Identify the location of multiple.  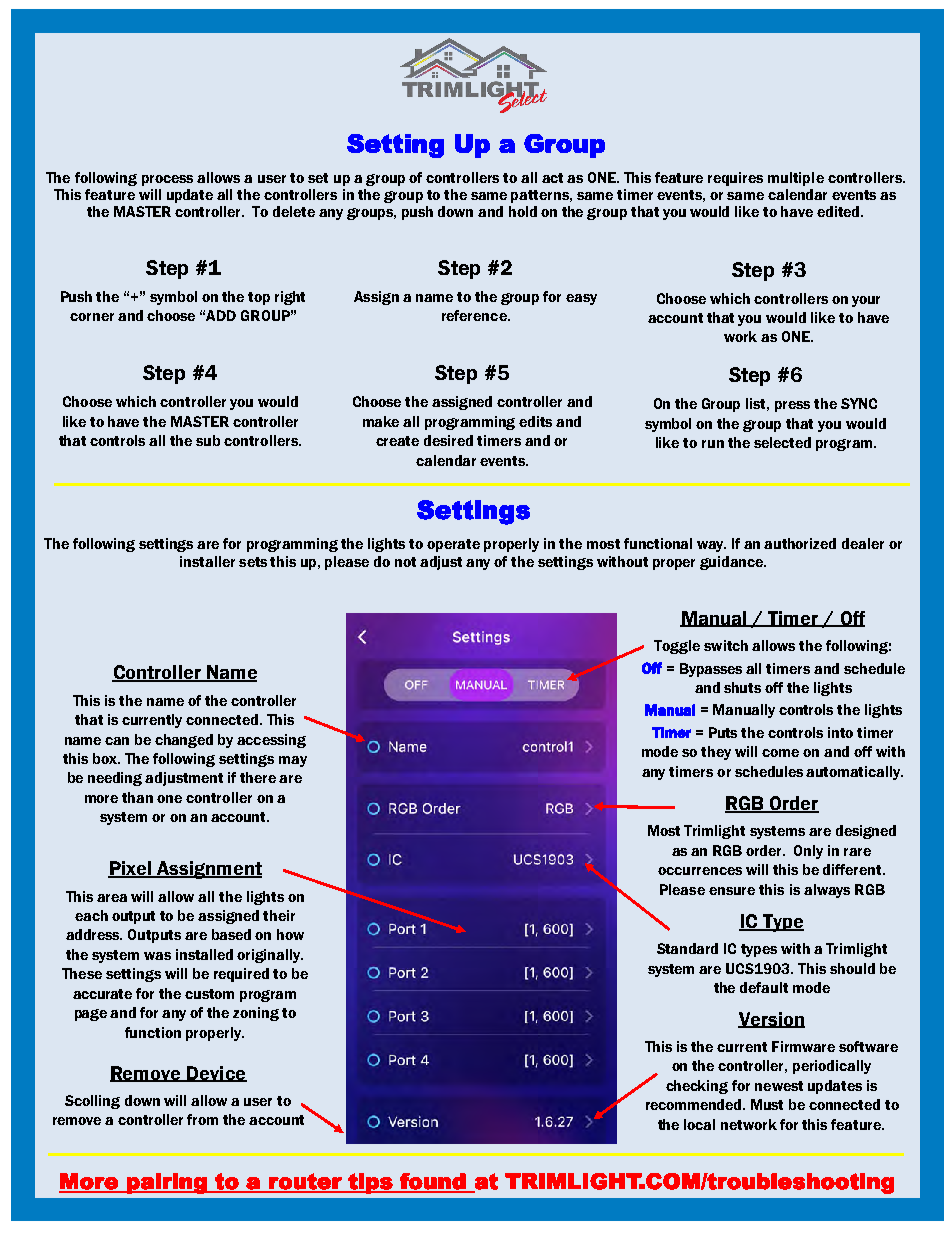
(796, 179).
